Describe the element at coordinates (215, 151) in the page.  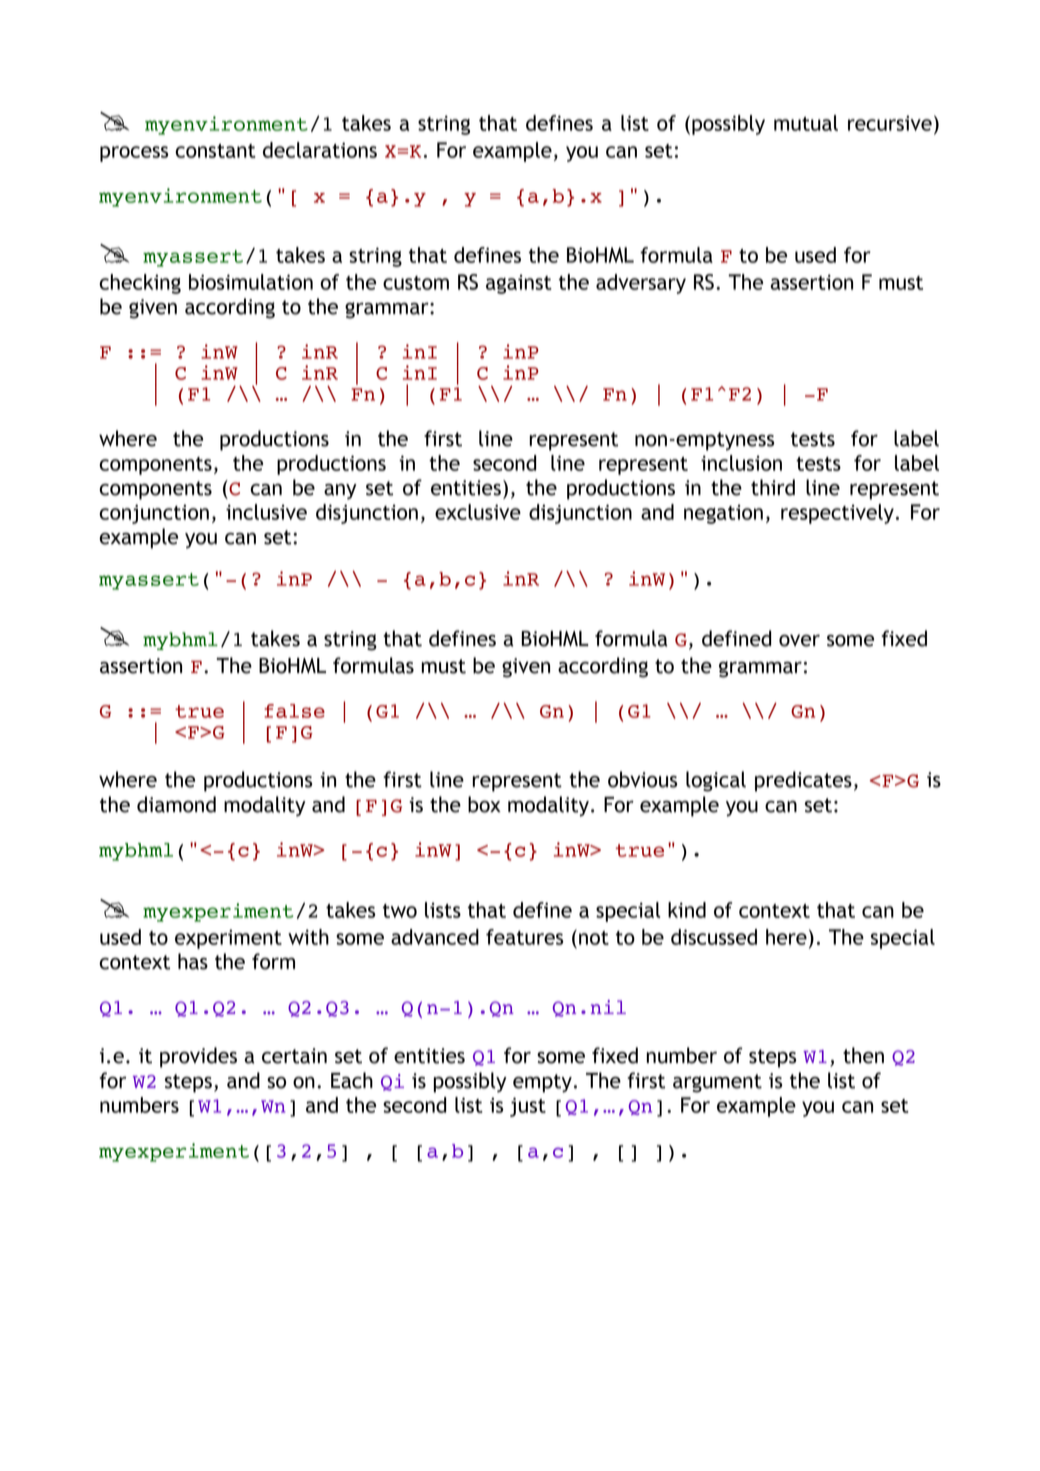
I see `constant` at that location.
